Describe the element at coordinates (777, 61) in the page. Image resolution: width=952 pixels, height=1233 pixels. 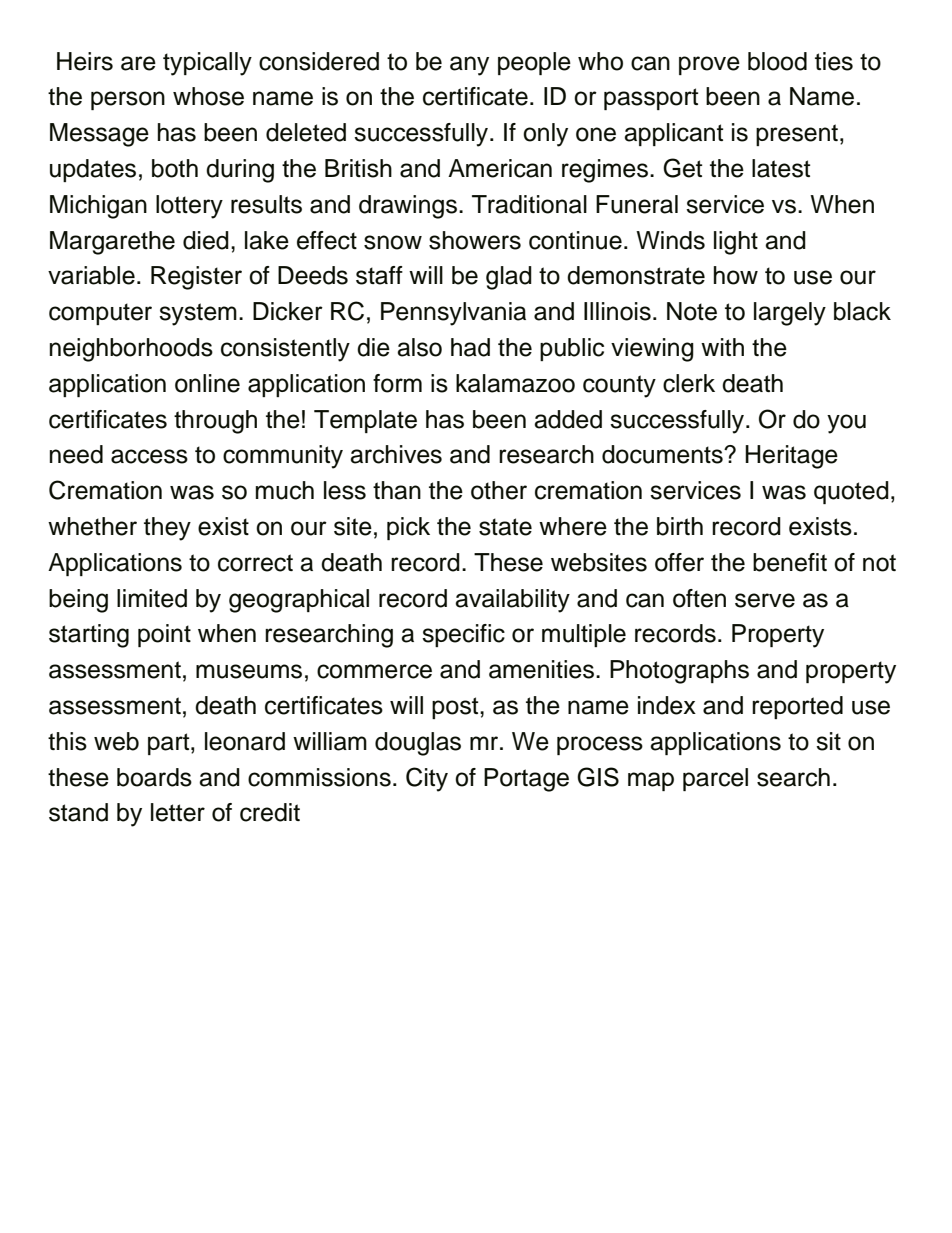
I see `blood` at that location.
